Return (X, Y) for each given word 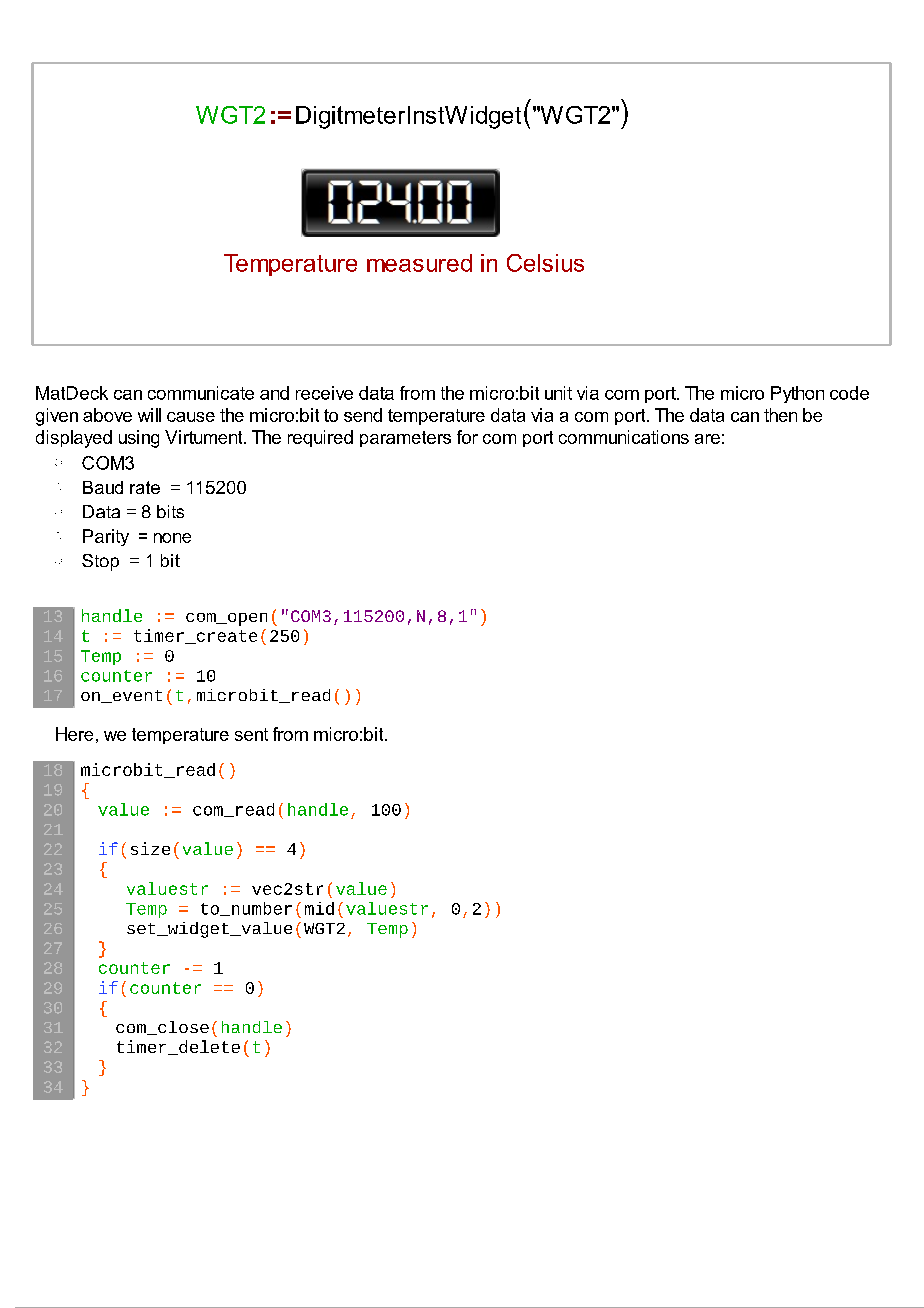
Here (74, 734)
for (467, 437)
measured (419, 263)
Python (797, 394)
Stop (100, 562)
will (149, 415)
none (172, 538)
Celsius (545, 263)
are (707, 439)
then (780, 415)
